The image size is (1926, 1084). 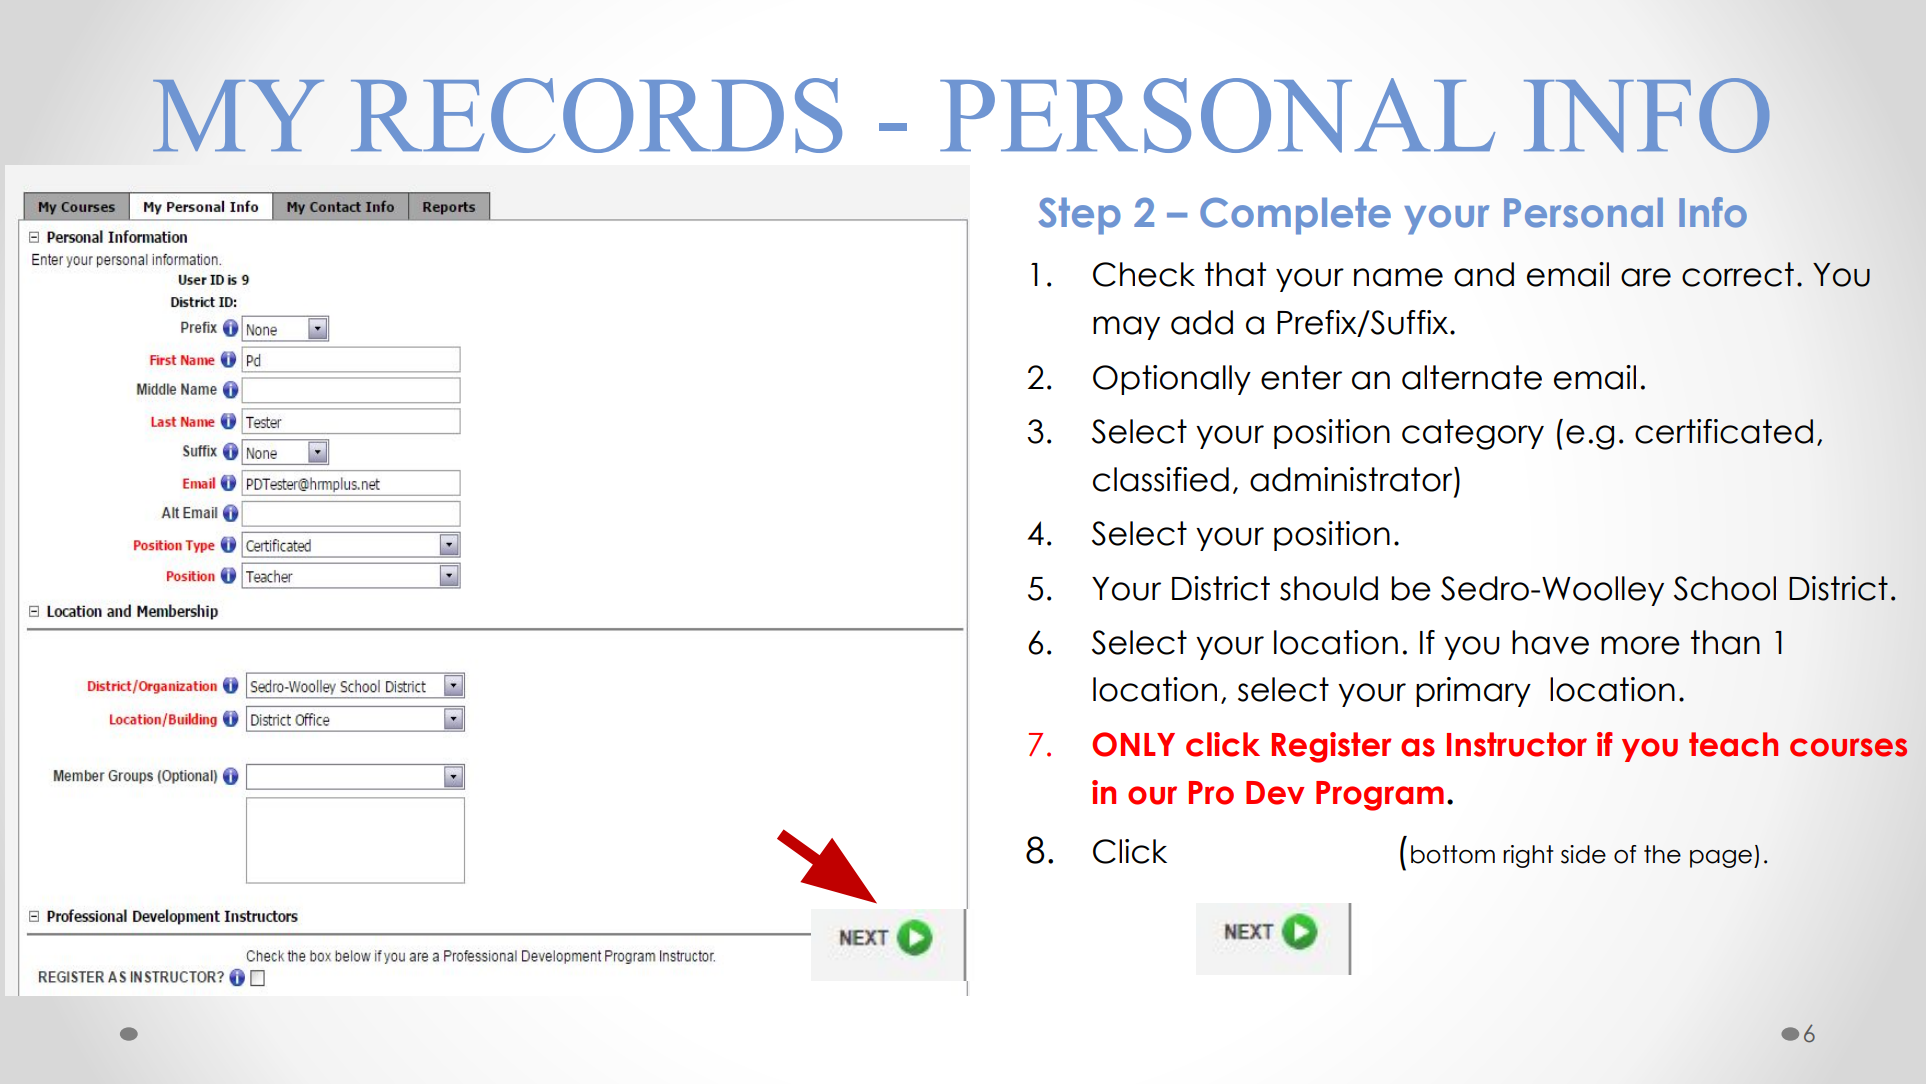 I want to click on Program, so click(x=1380, y=796).
